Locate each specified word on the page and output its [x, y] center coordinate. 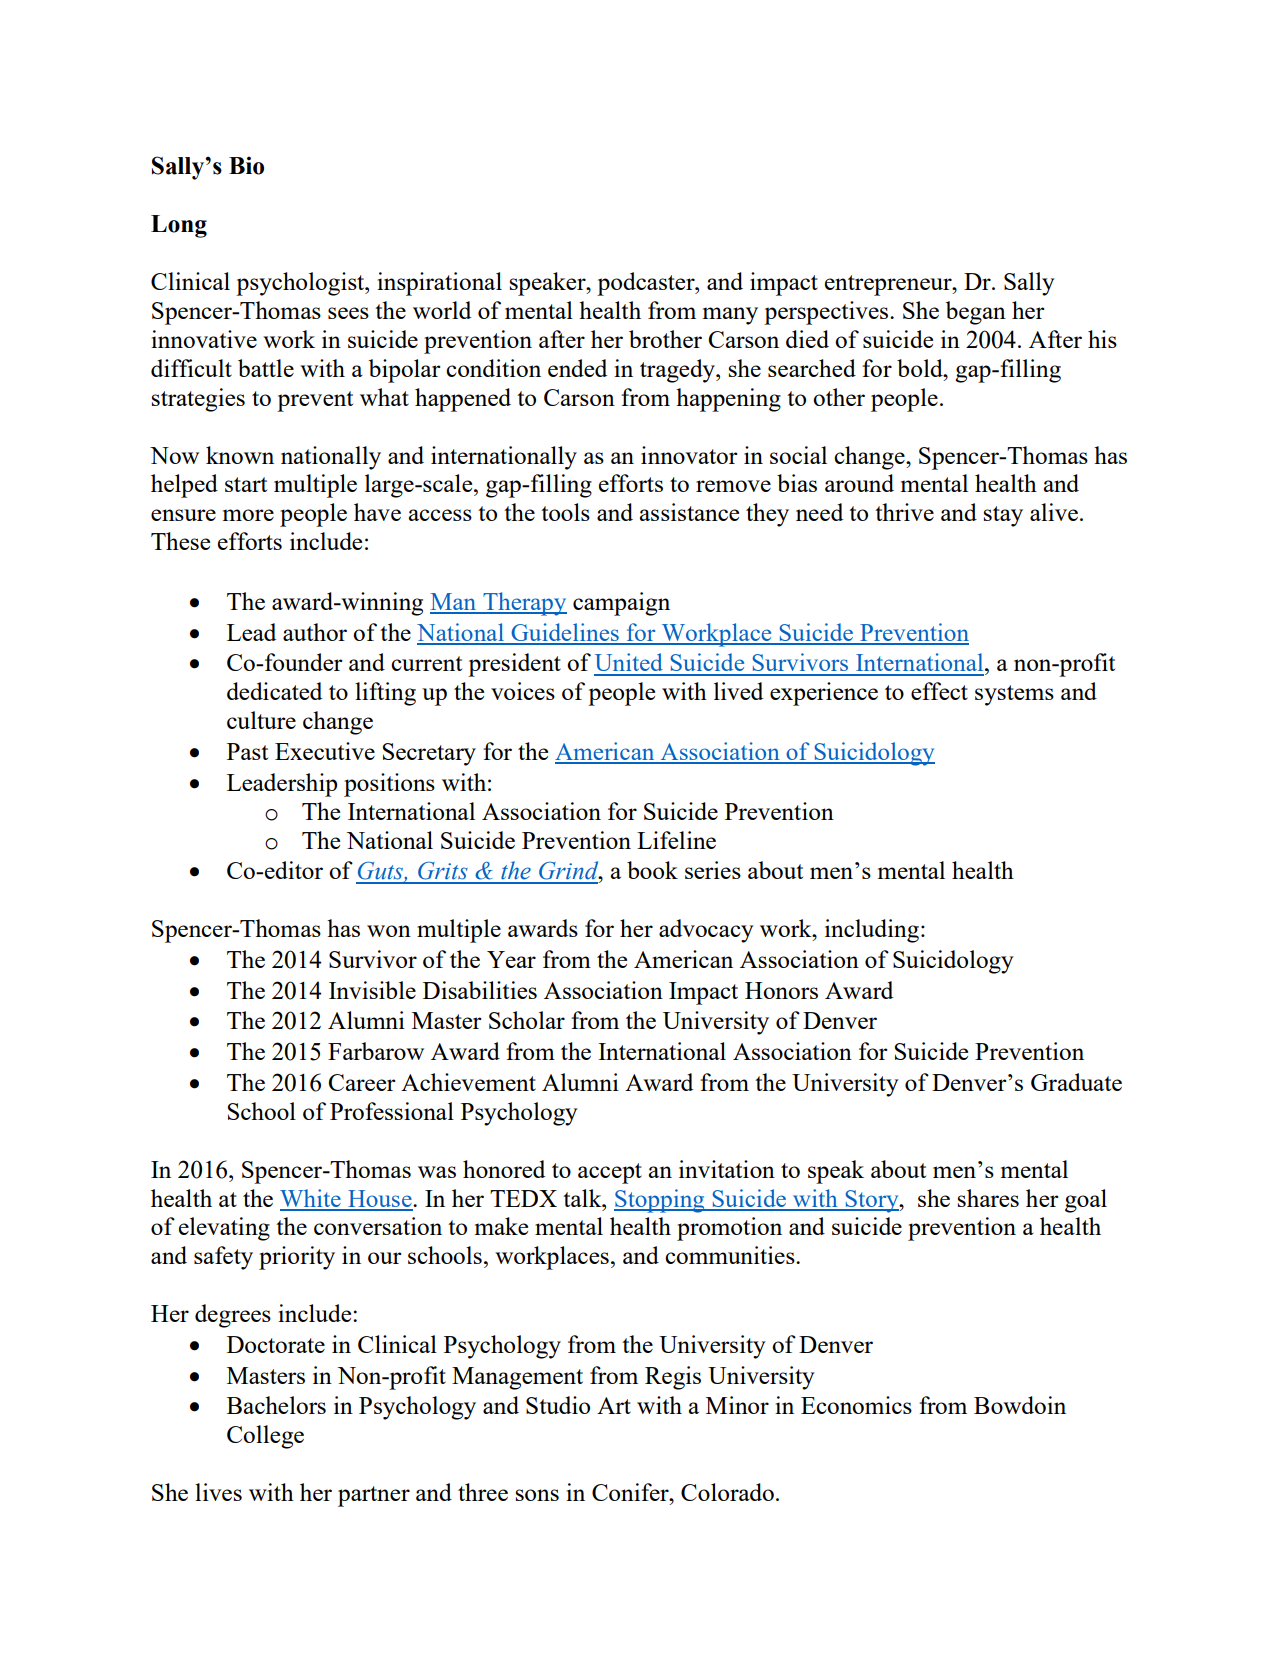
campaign [621, 604]
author [315, 632]
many [730, 316]
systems [1014, 695]
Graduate [1076, 1082]
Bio [246, 165]
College [265, 1437]
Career [361, 1082]
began [976, 313]
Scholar [527, 1020]
